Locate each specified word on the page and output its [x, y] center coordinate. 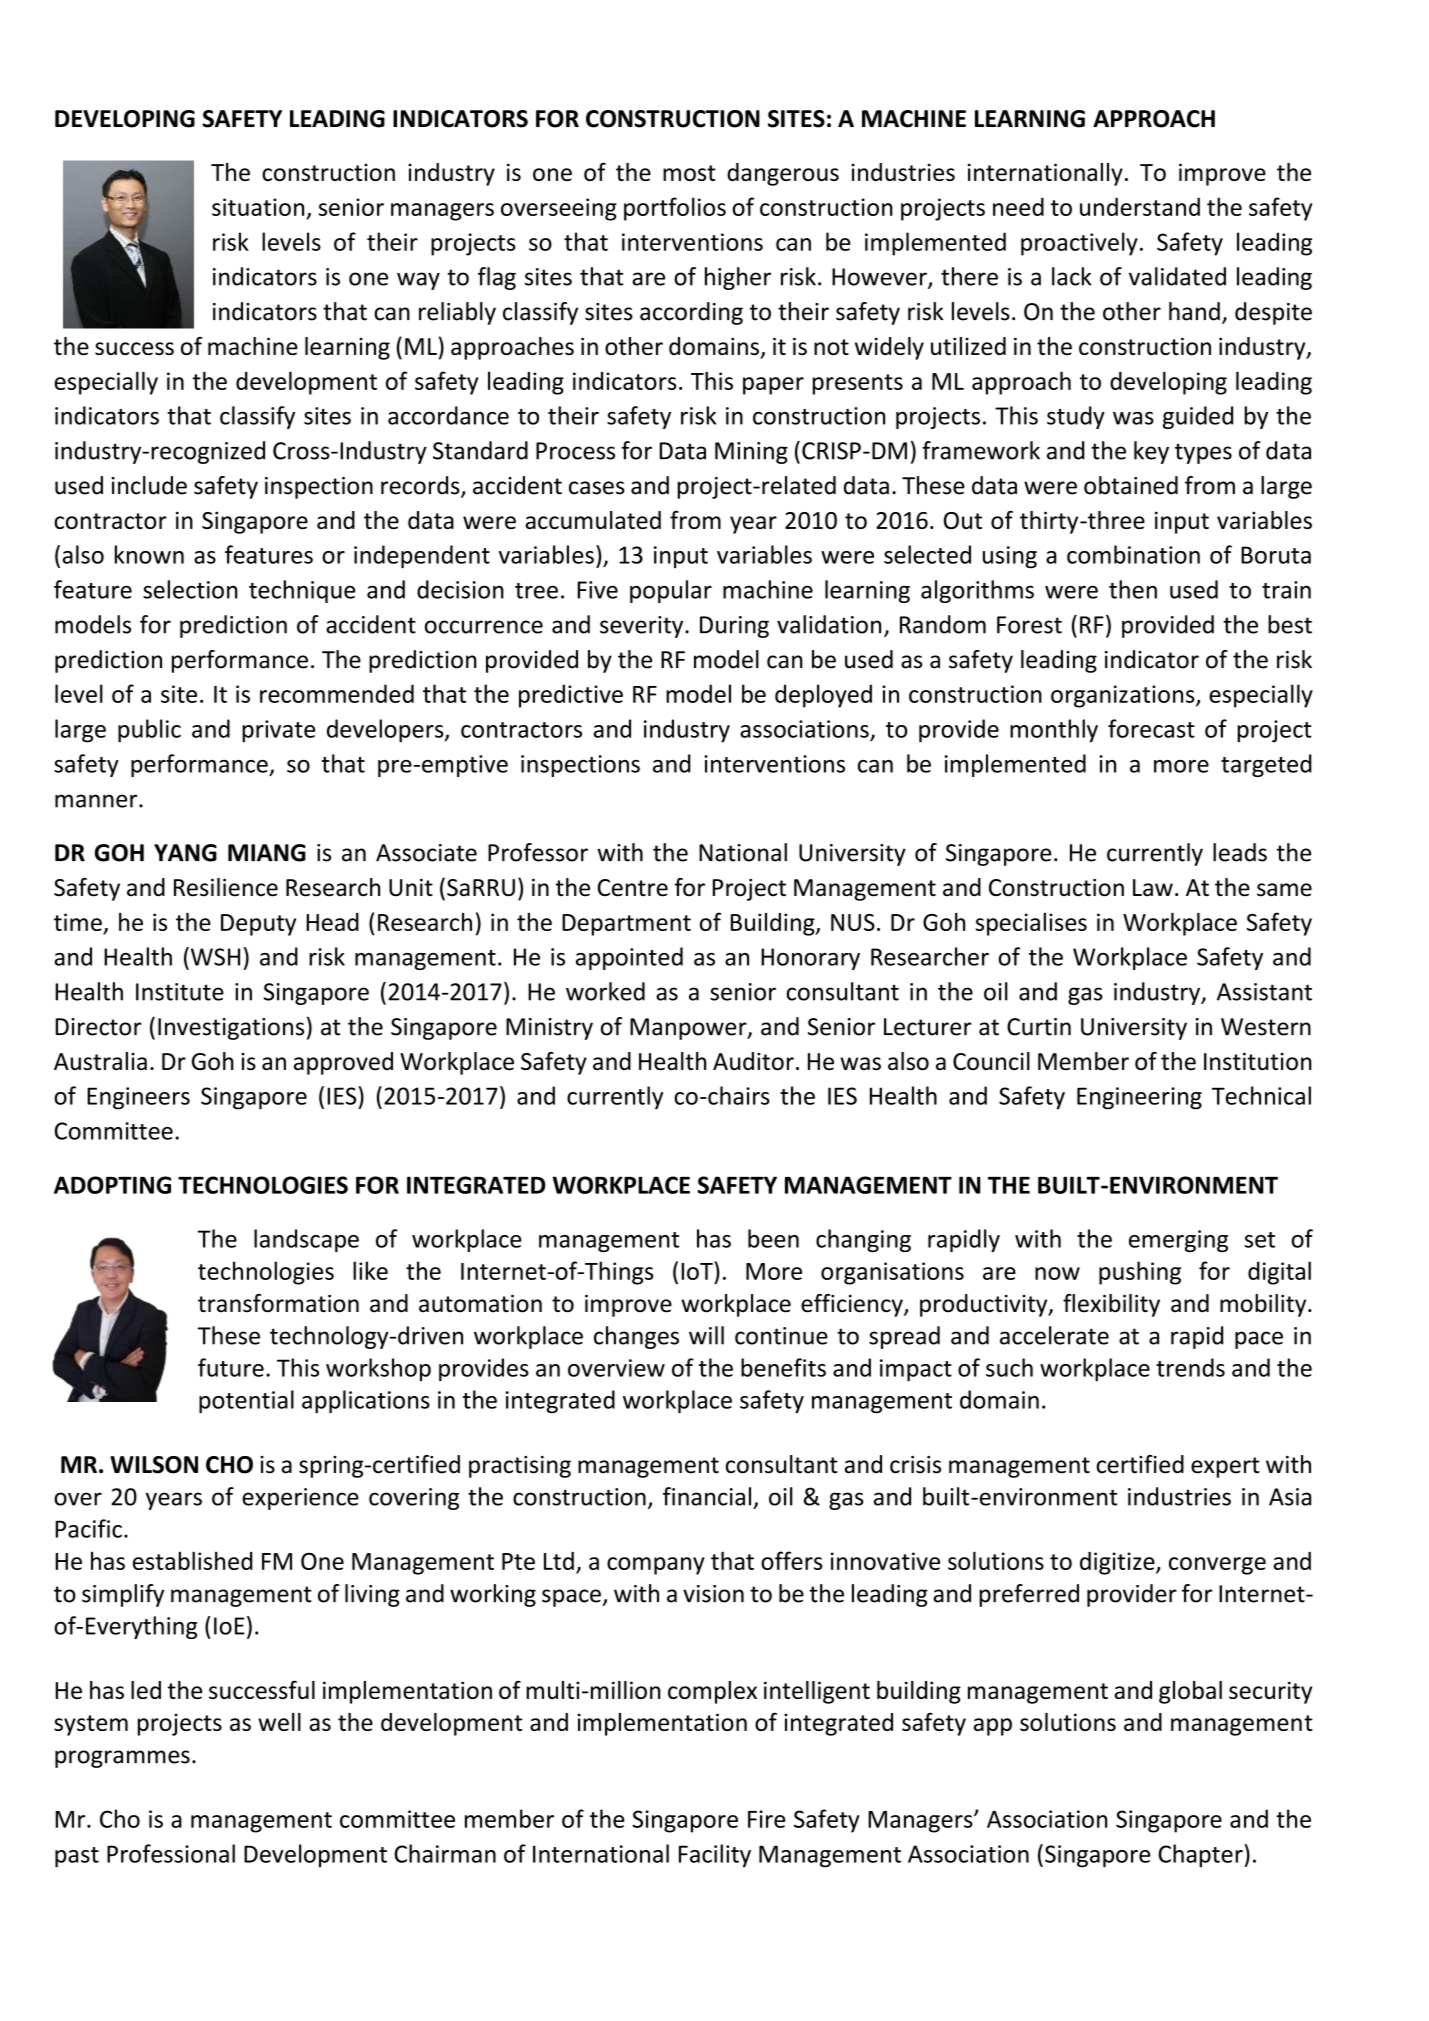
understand [1140, 206]
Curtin [1039, 1027]
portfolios [675, 209]
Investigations [231, 1029]
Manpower [689, 1029]
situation [258, 207]
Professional [171, 1853]
